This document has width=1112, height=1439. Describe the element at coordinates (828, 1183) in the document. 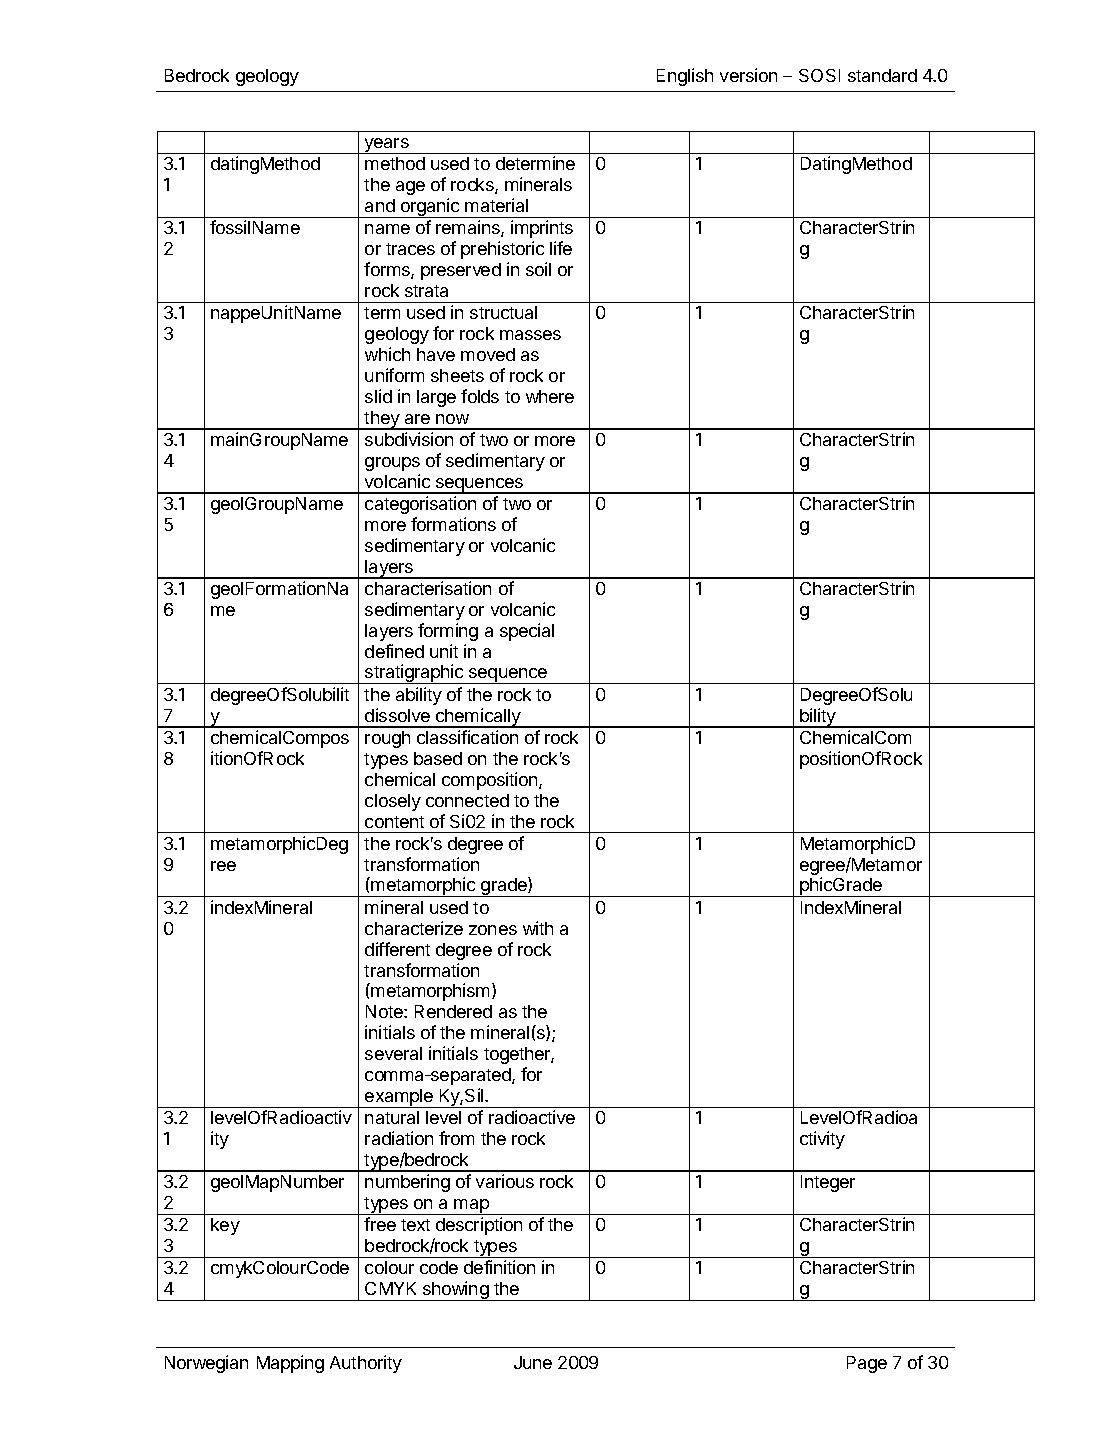

I see `Integer` at that location.
